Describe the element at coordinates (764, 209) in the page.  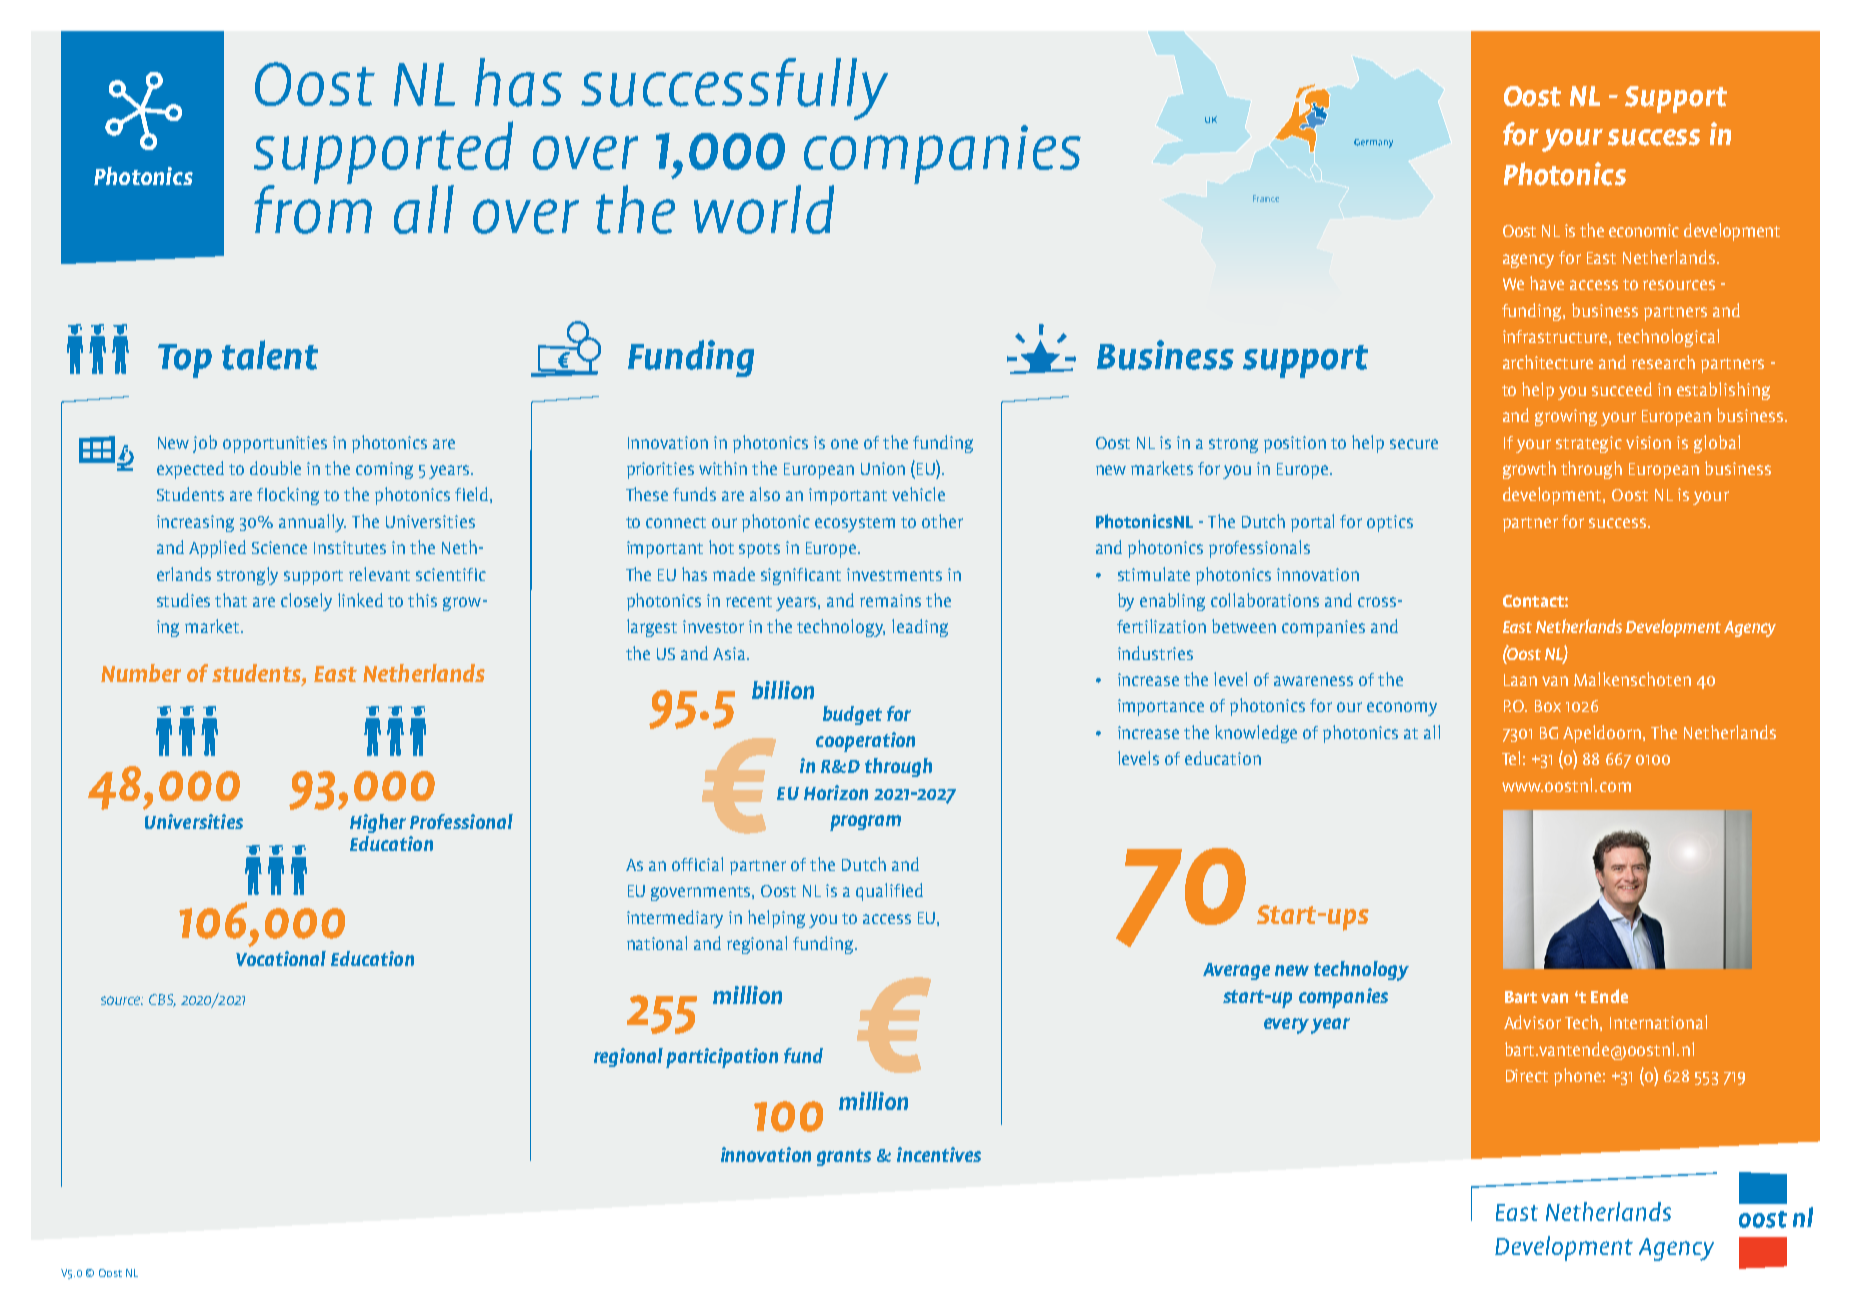
I see `world` at that location.
